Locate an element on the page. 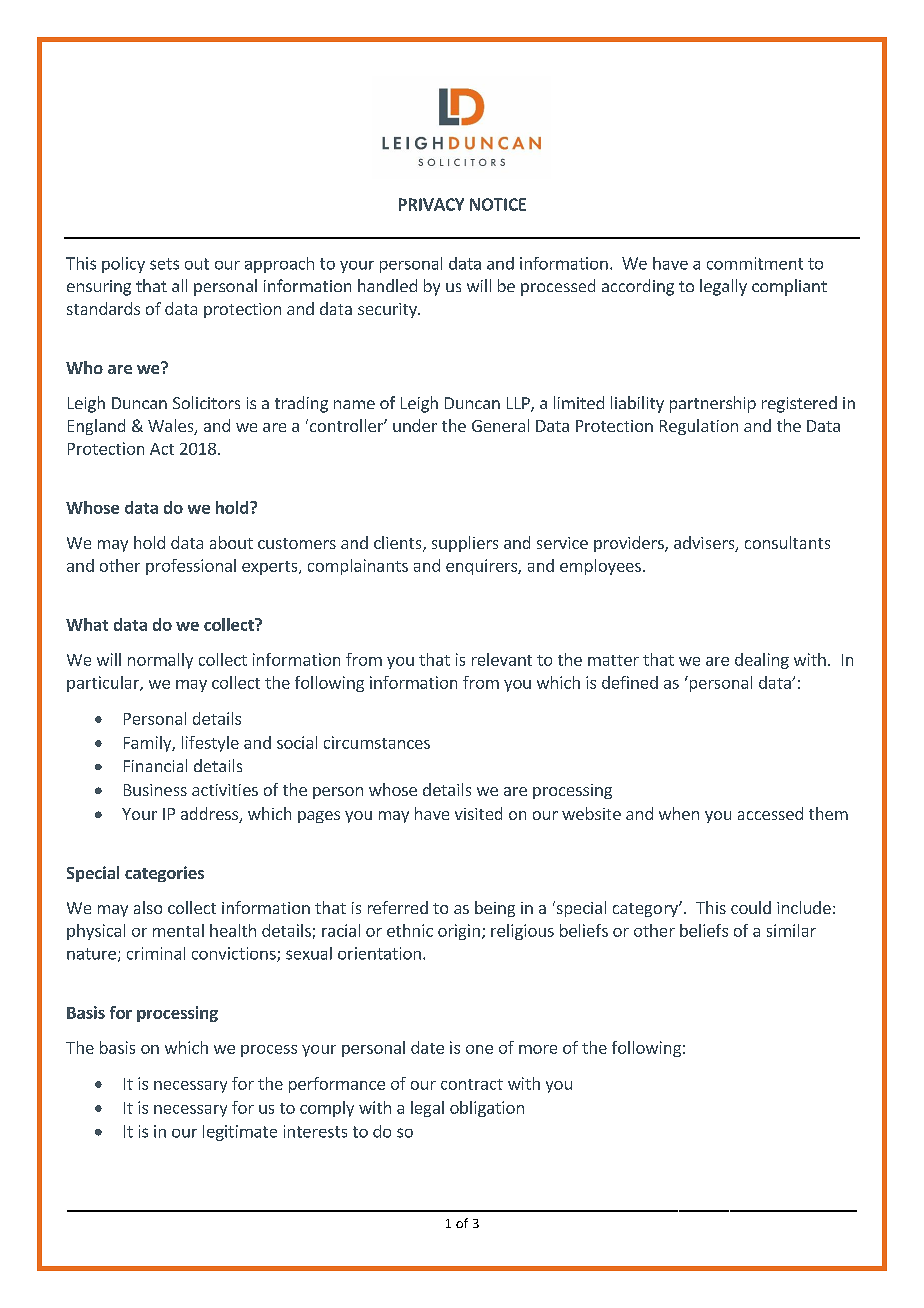  legitimate is located at coordinates (240, 1133).
